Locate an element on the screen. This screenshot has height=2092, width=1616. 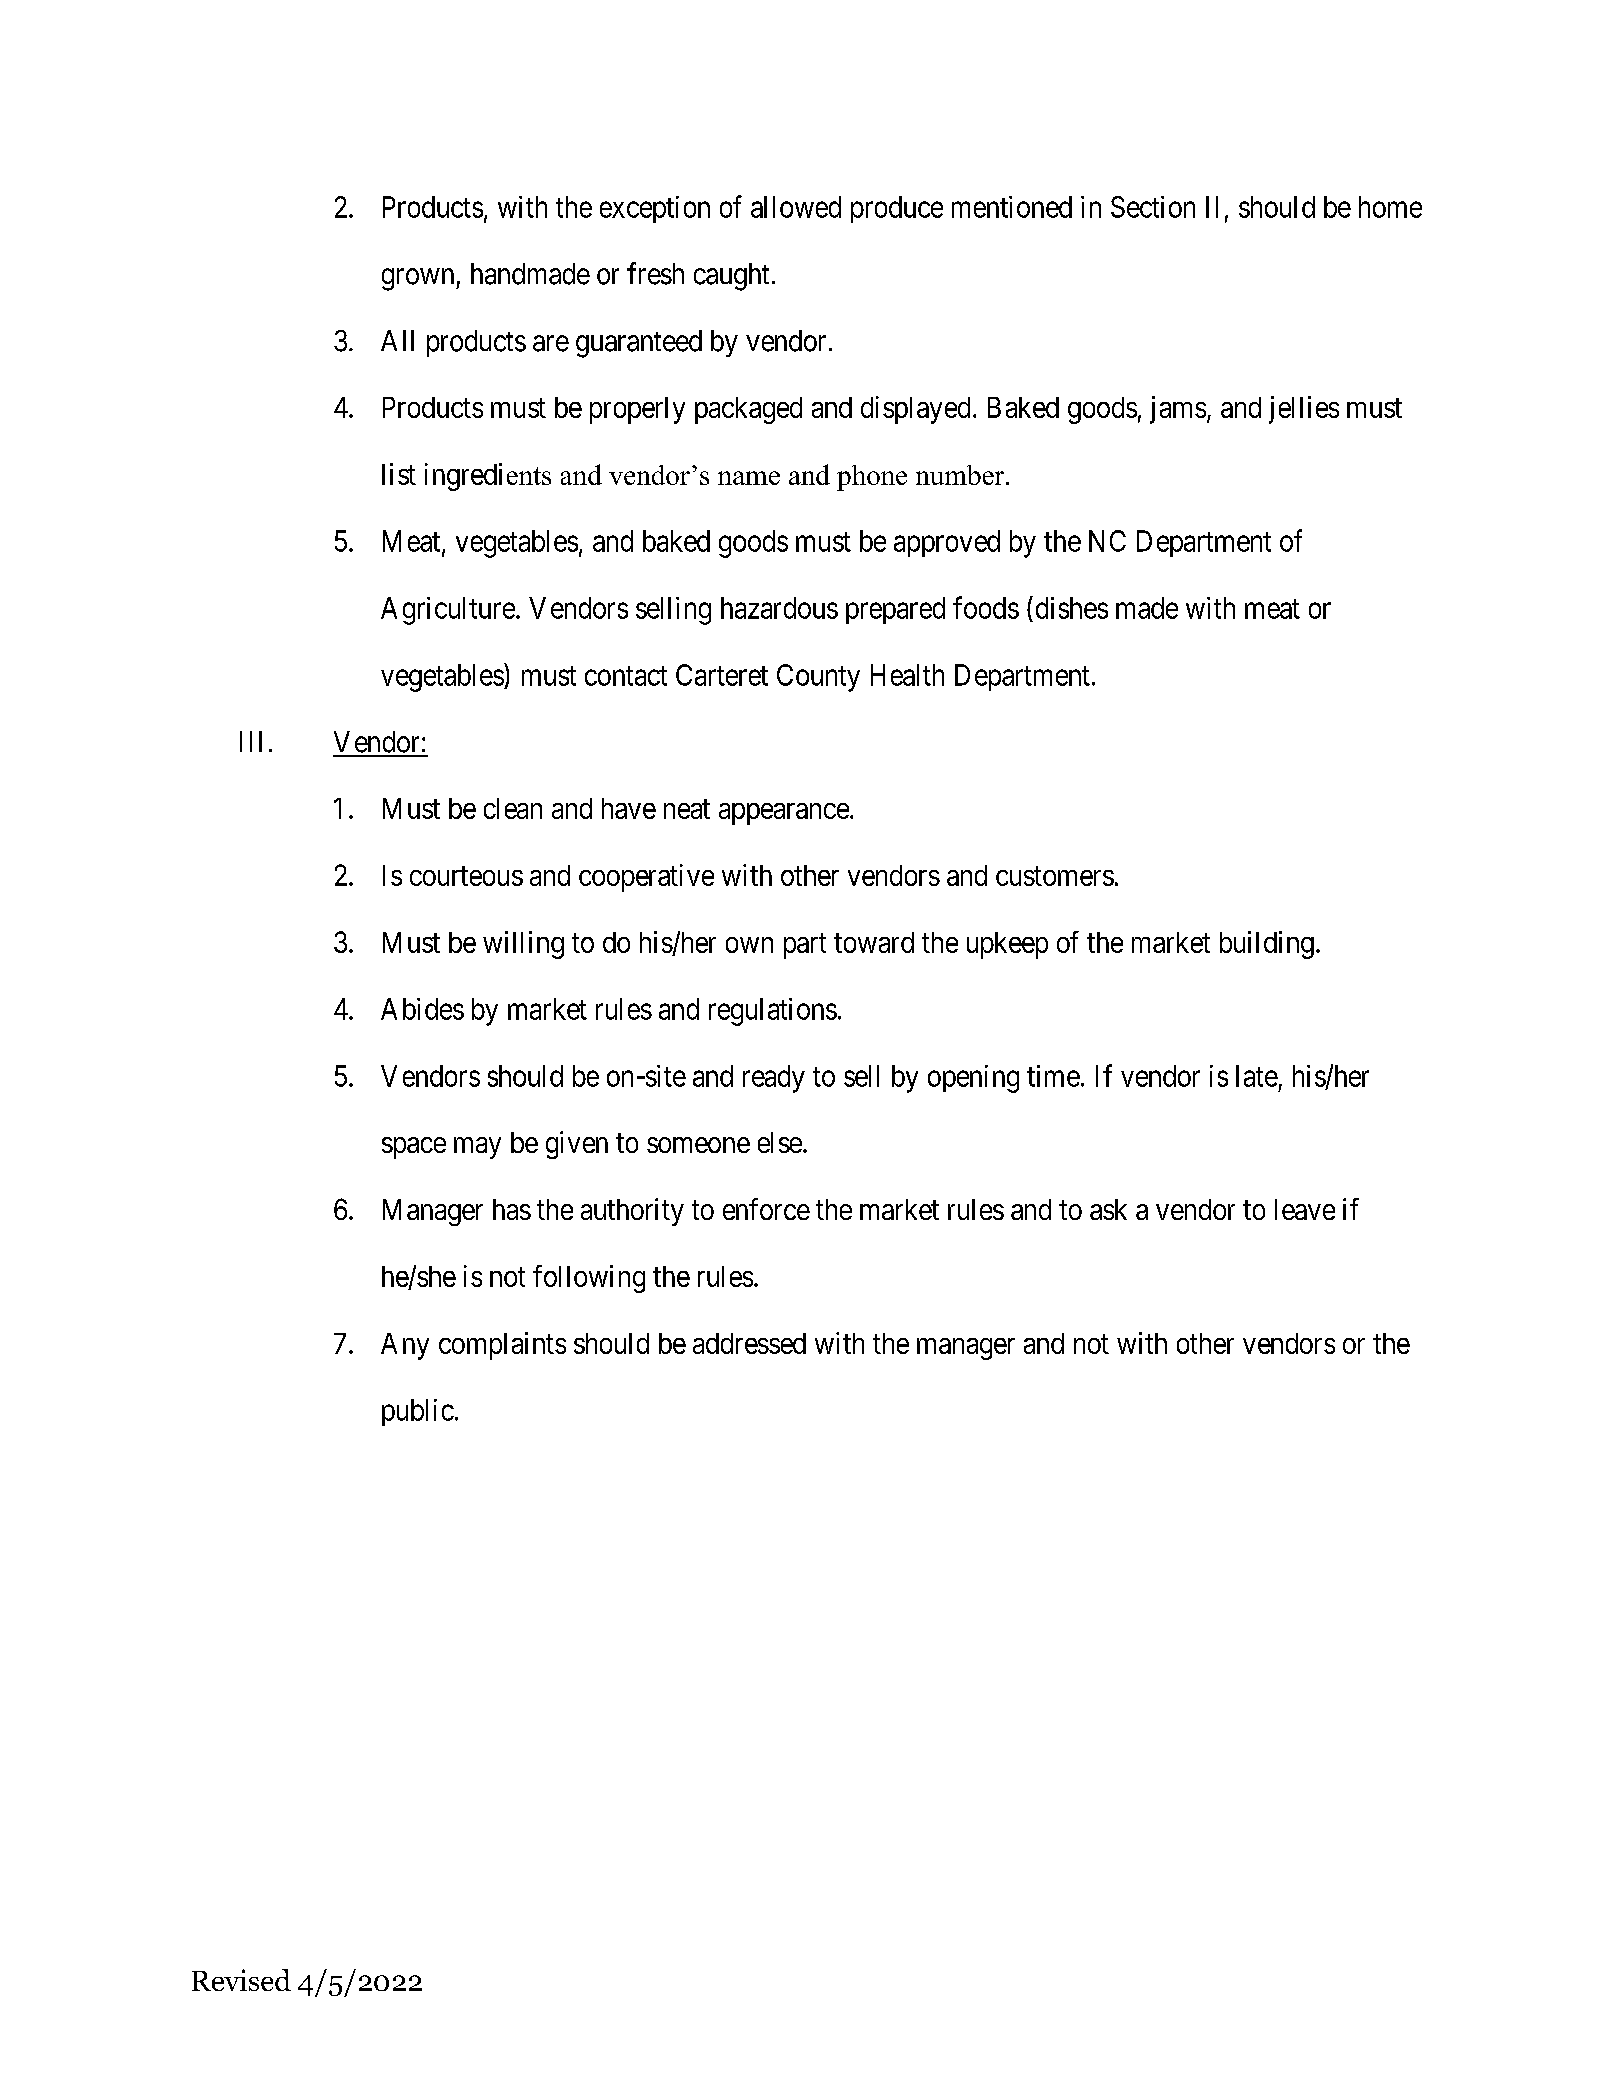
Section is located at coordinates (1153, 207).
